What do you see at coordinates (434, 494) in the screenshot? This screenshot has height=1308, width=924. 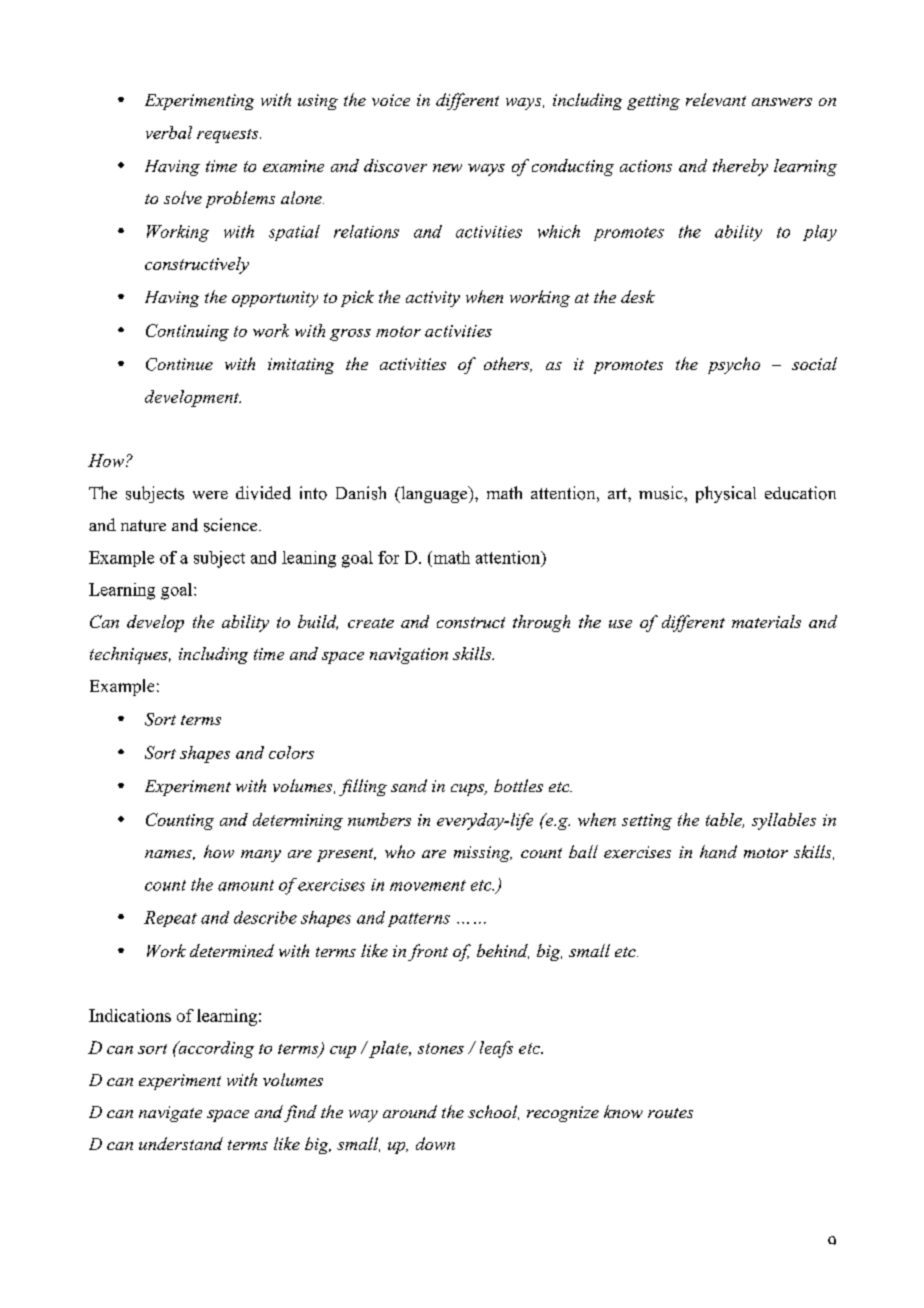 I see `language` at bounding box center [434, 494].
